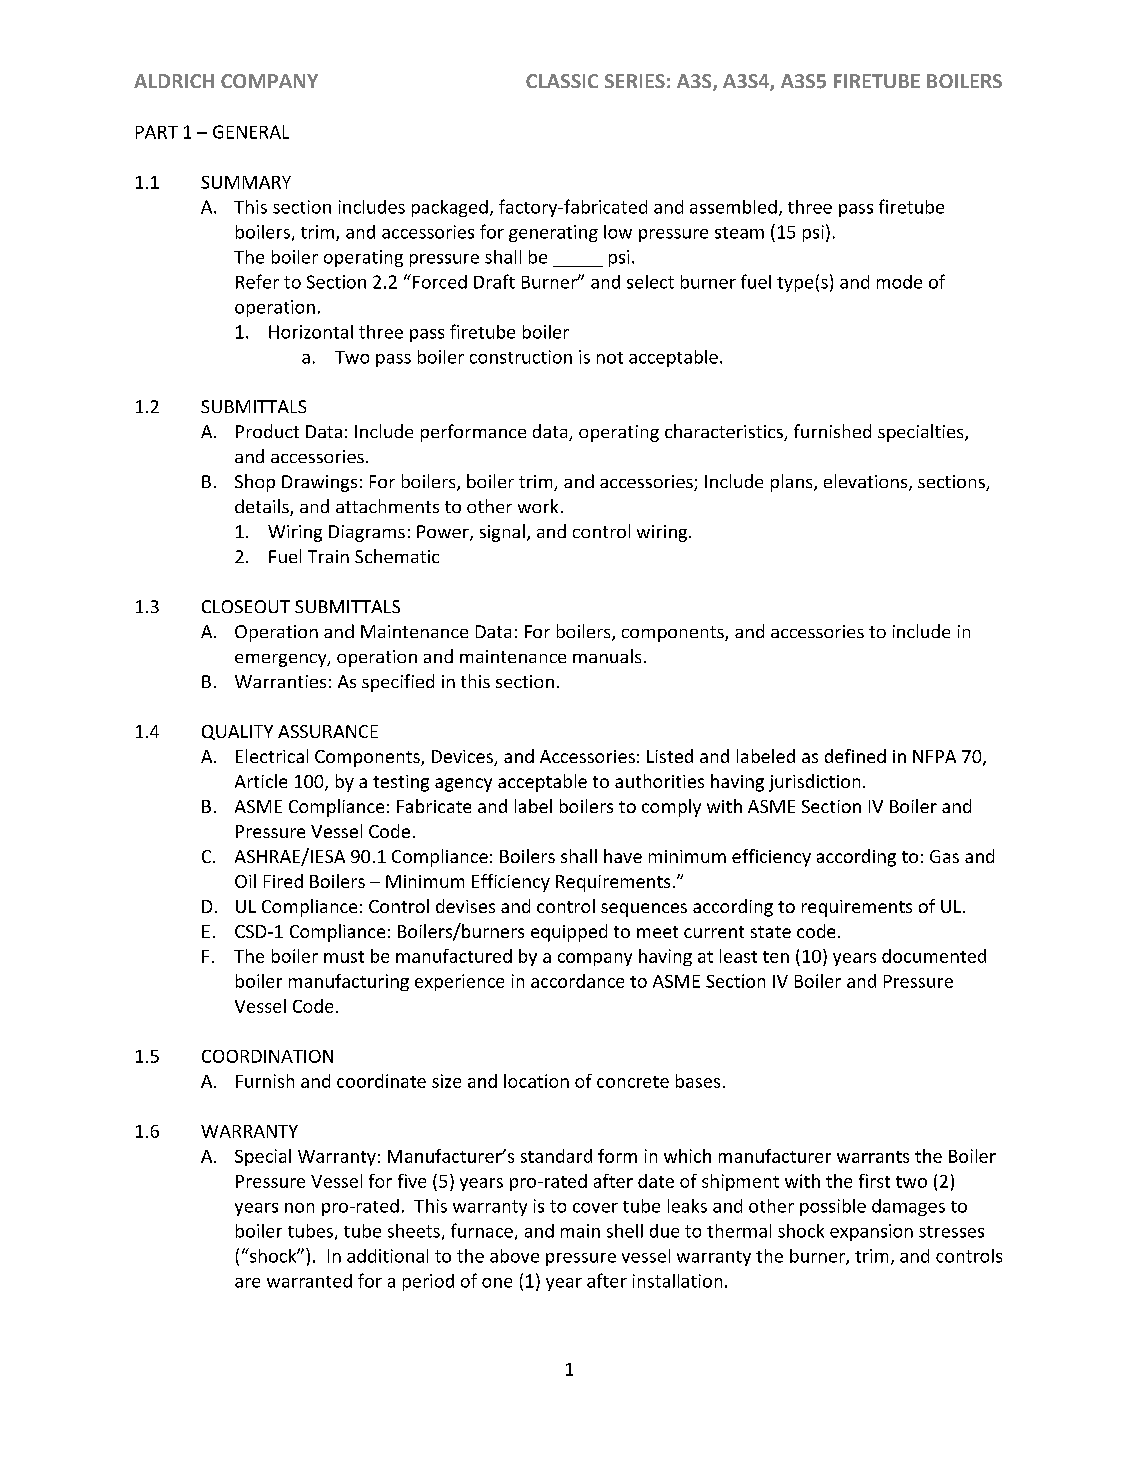 The height and width of the screenshot is (1473, 1138). Describe the element at coordinates (944, 856) in the screenshot. I see `Gas` at that location.
